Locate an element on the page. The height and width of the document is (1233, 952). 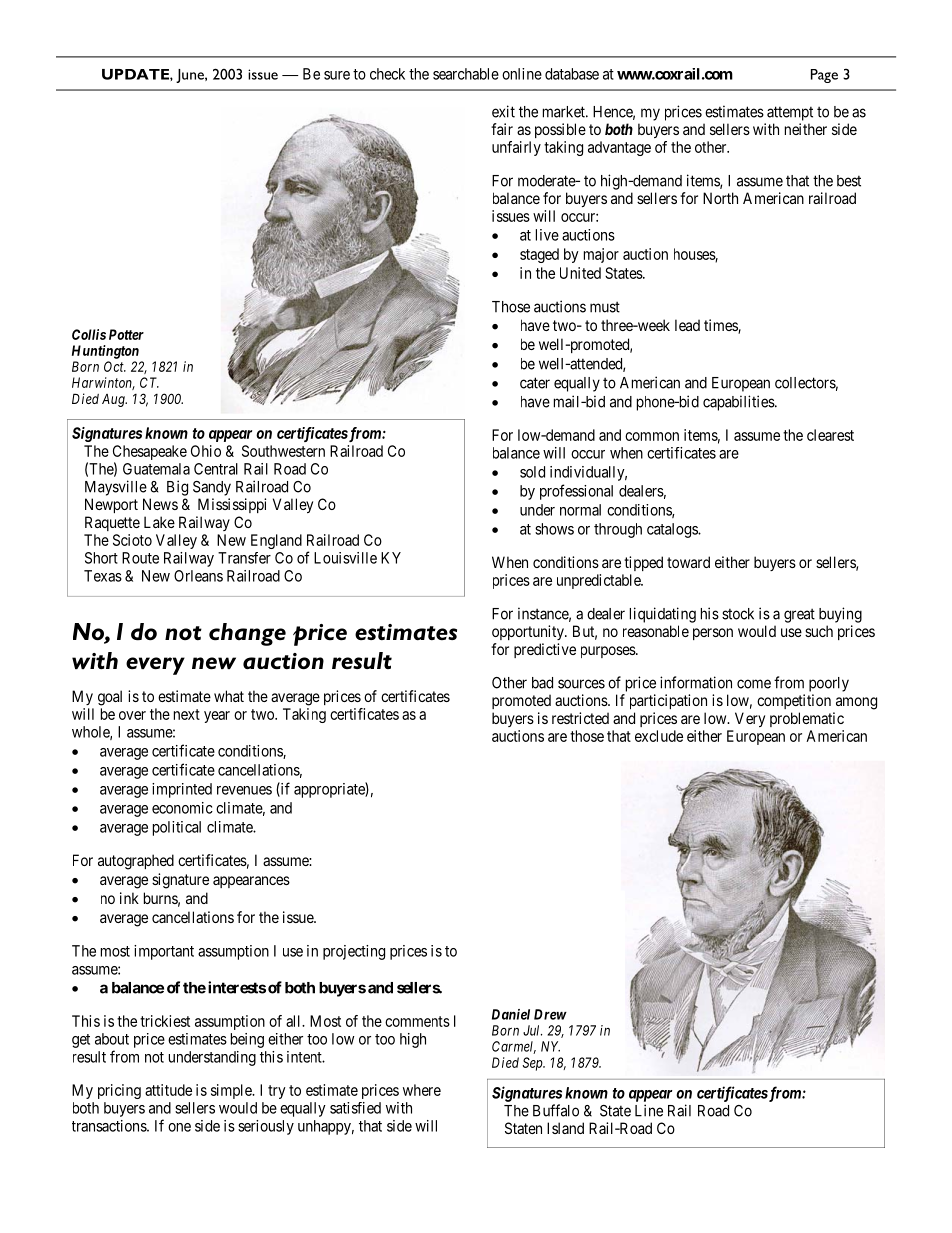
clearest is located at coordinates (830, 435).
